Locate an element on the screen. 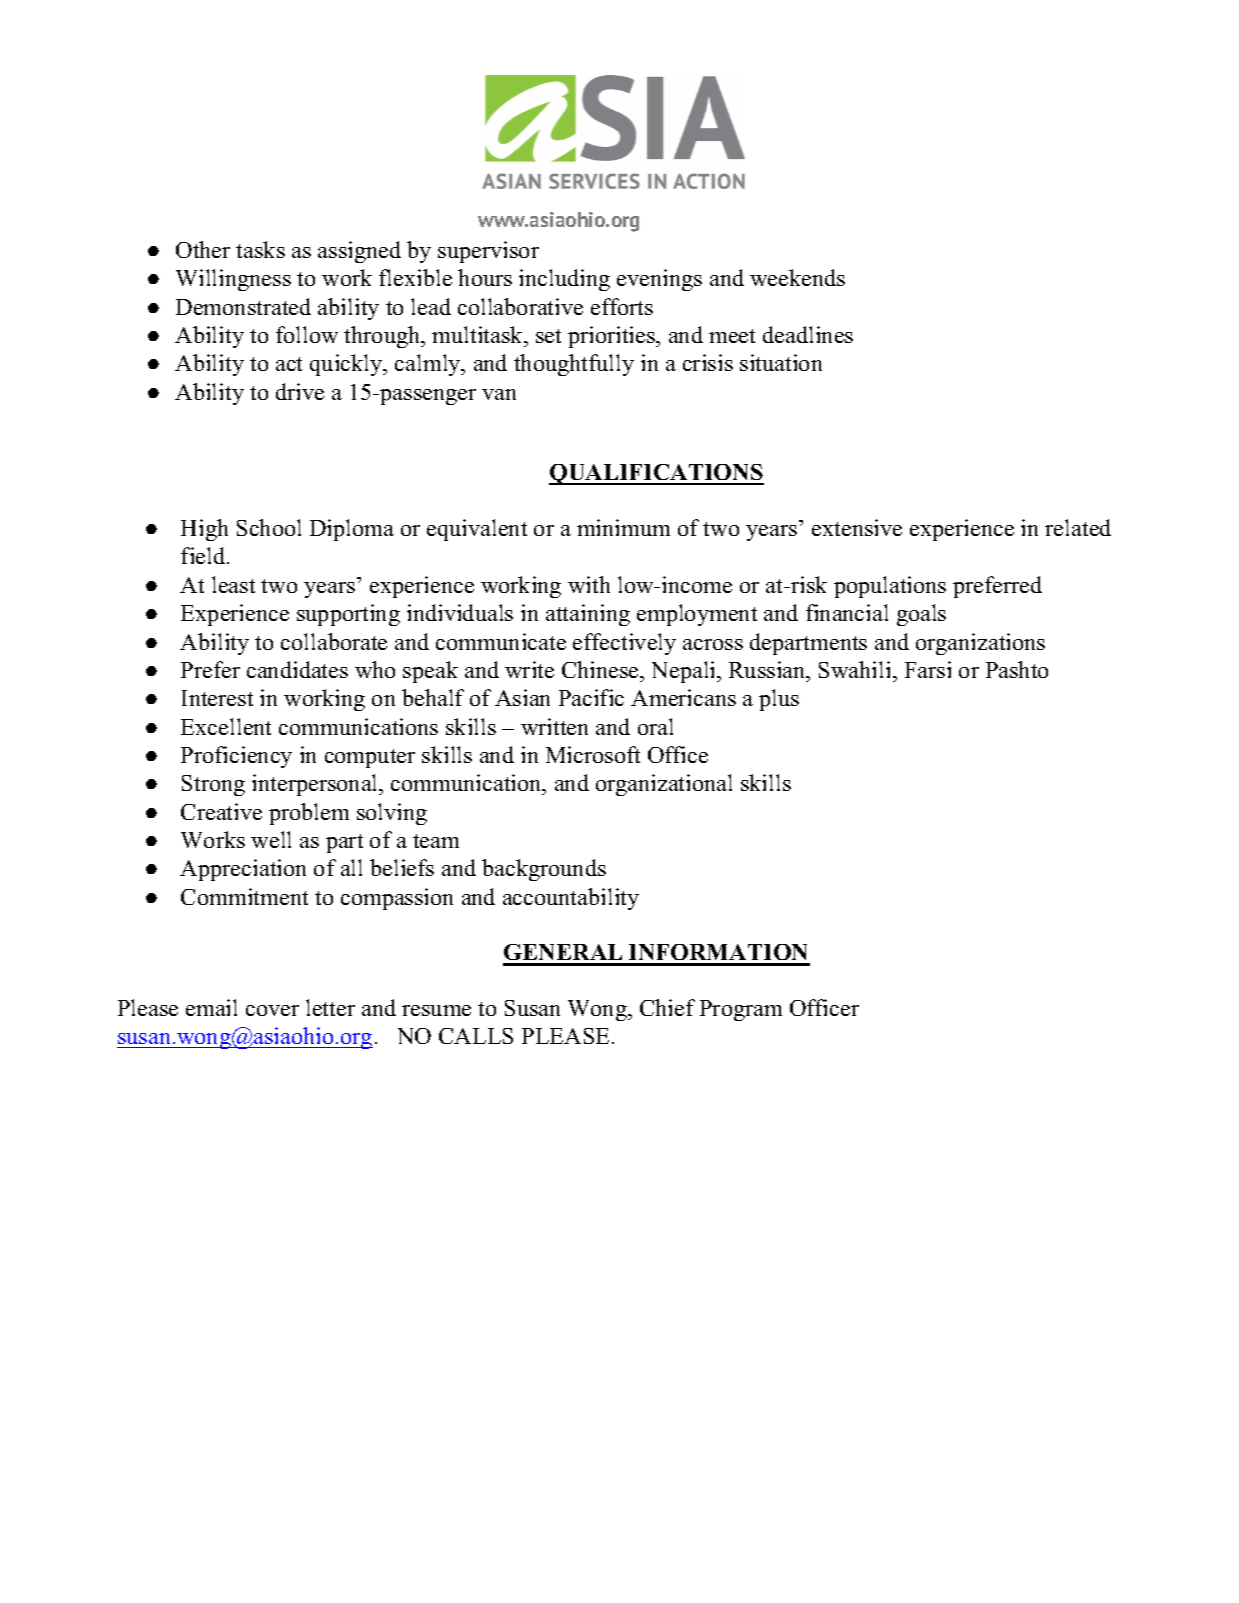 This screenshot has height=1603, width=1239. assigned is located at coordinates (359, 252).
